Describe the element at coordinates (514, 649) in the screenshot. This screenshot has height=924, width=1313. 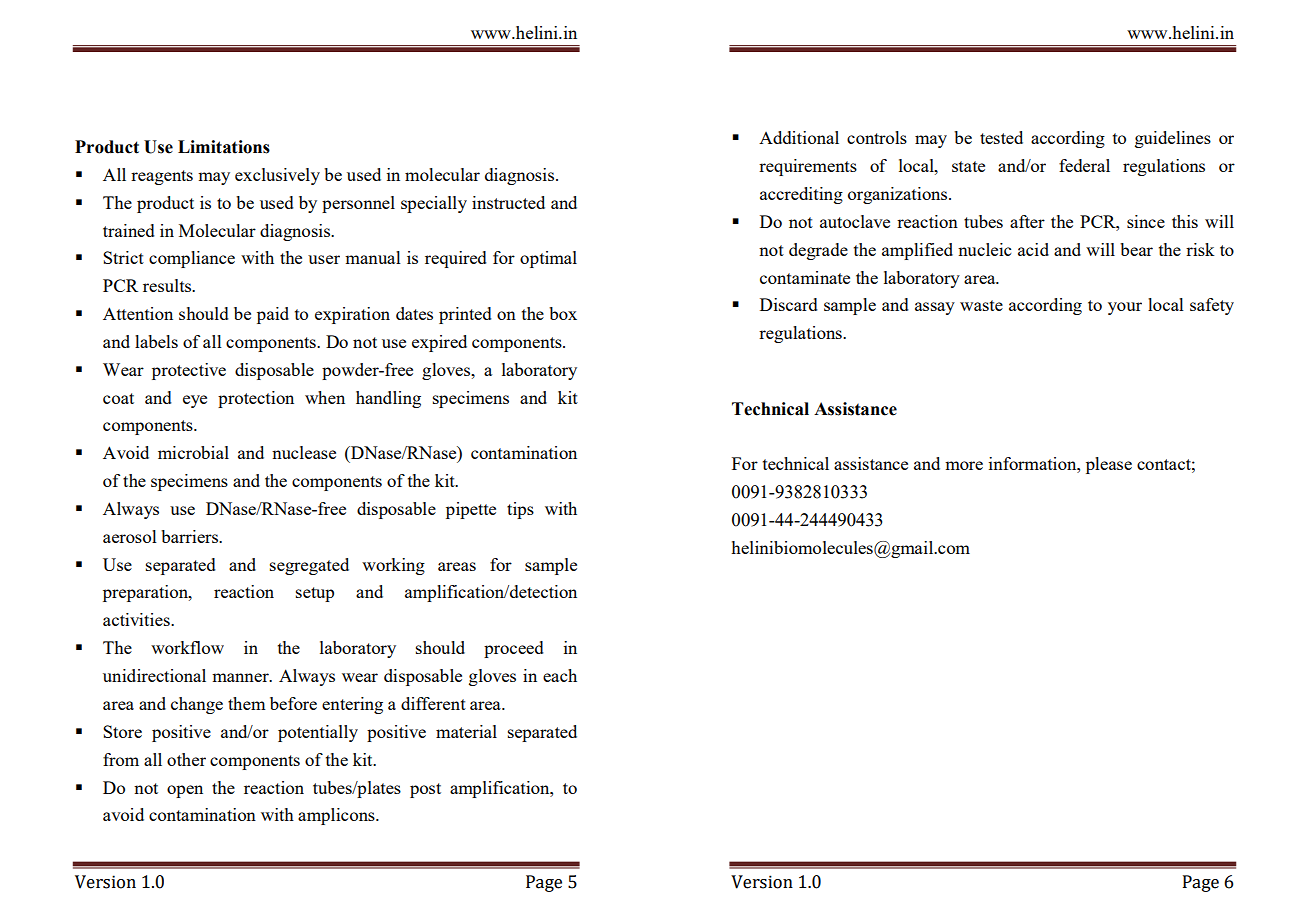
I see `proceed` at that location.
